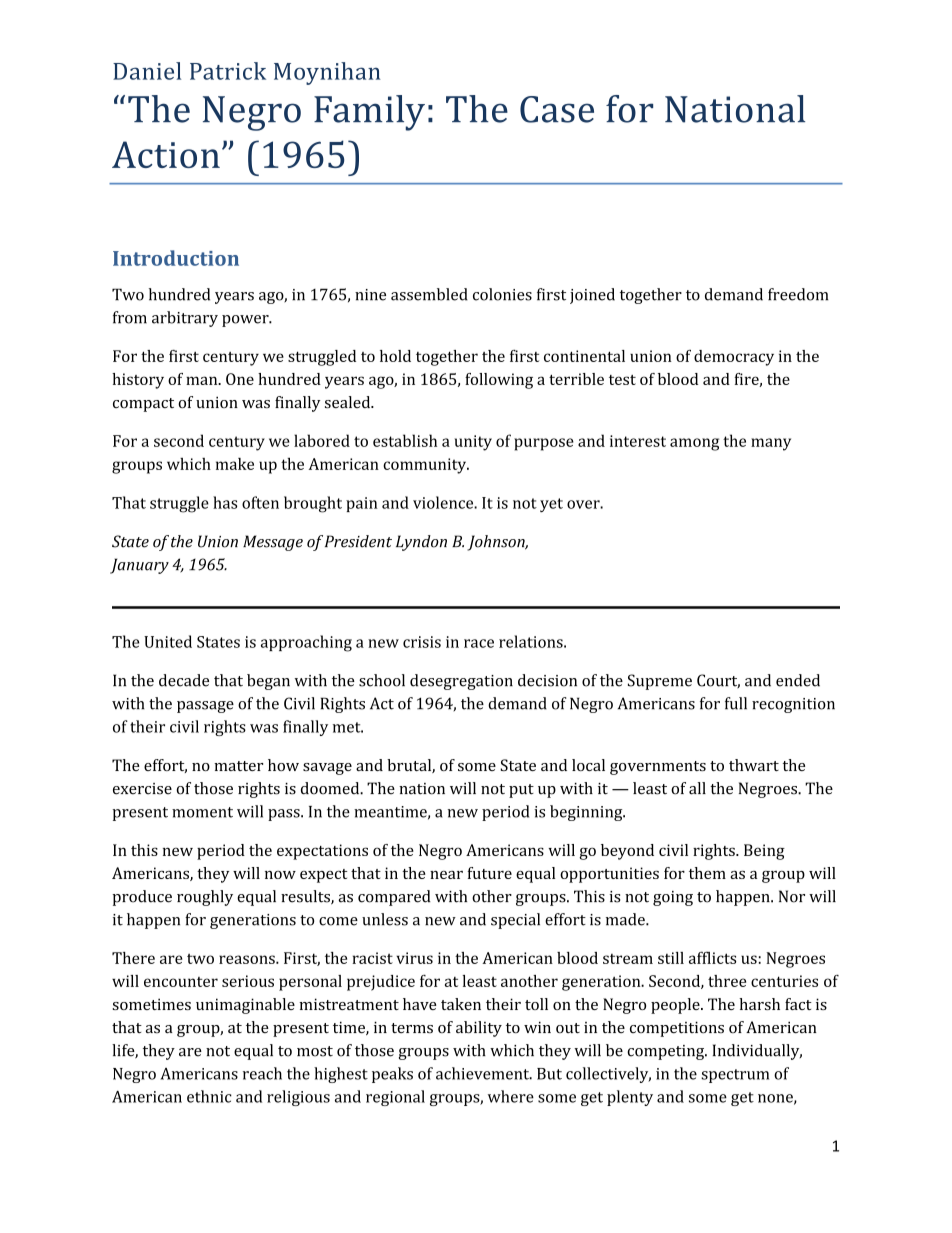  What do you see at coordinates (764, 852) in the screenshot?
I see `Being` at bounding box center [764, 852].
